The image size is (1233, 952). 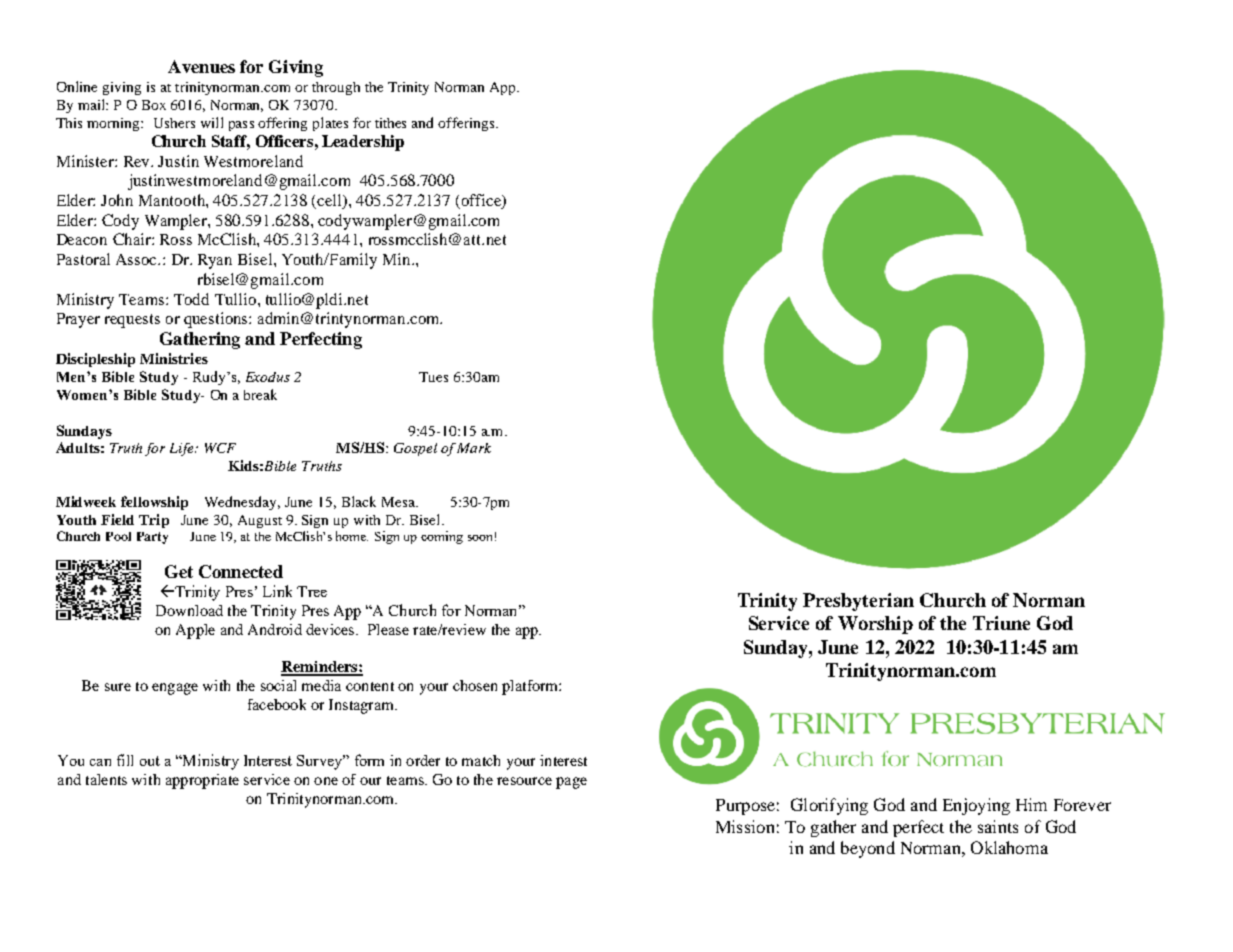 I want to click on Box, so click(x=154, y=105).
